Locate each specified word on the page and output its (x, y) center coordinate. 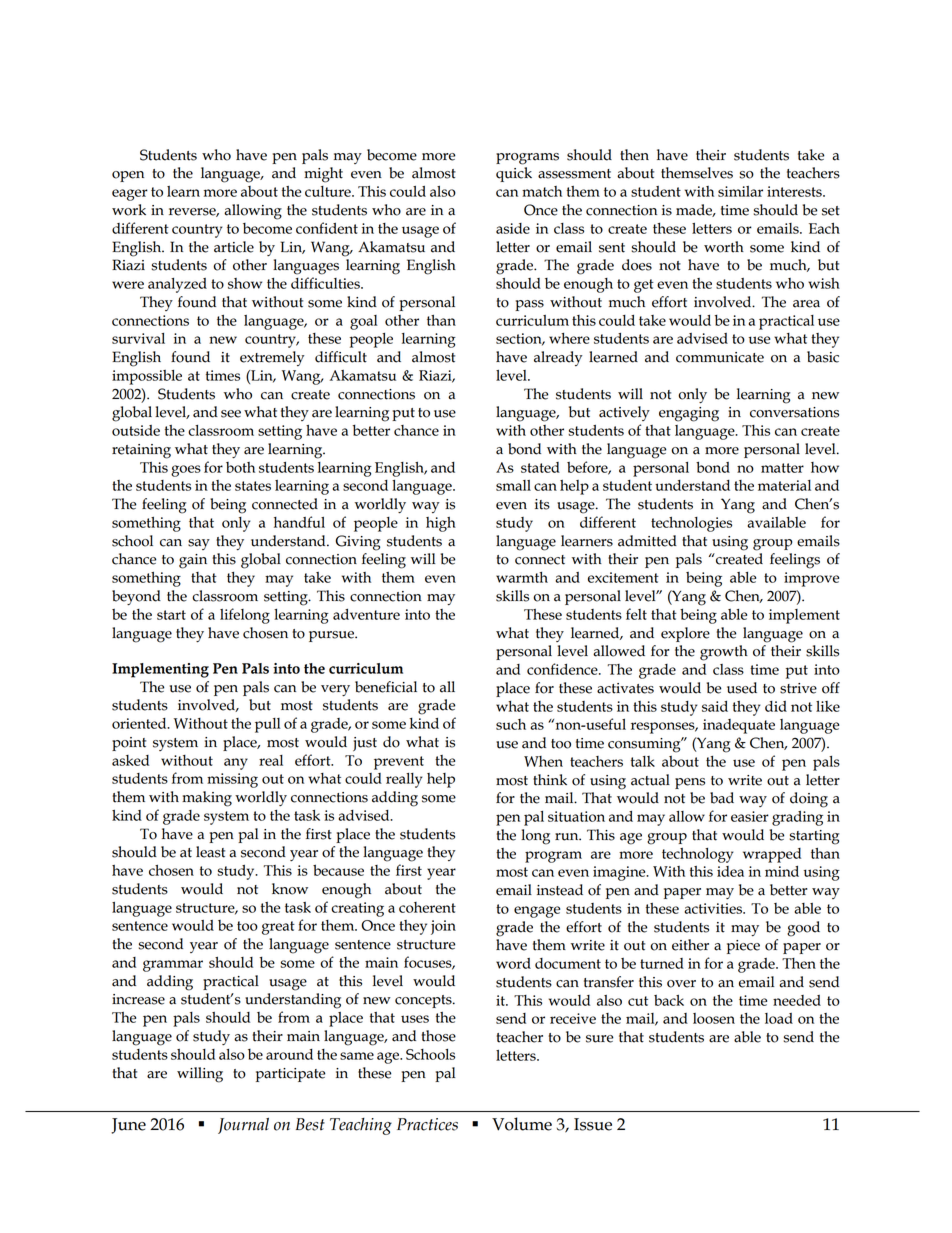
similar (740, 191)
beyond (136, 597)
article (234, 247)
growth (724, 653)
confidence (563, 669)
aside (513, 228)
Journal (243, 1126)
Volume (522, 1124)
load (779, 1018)
